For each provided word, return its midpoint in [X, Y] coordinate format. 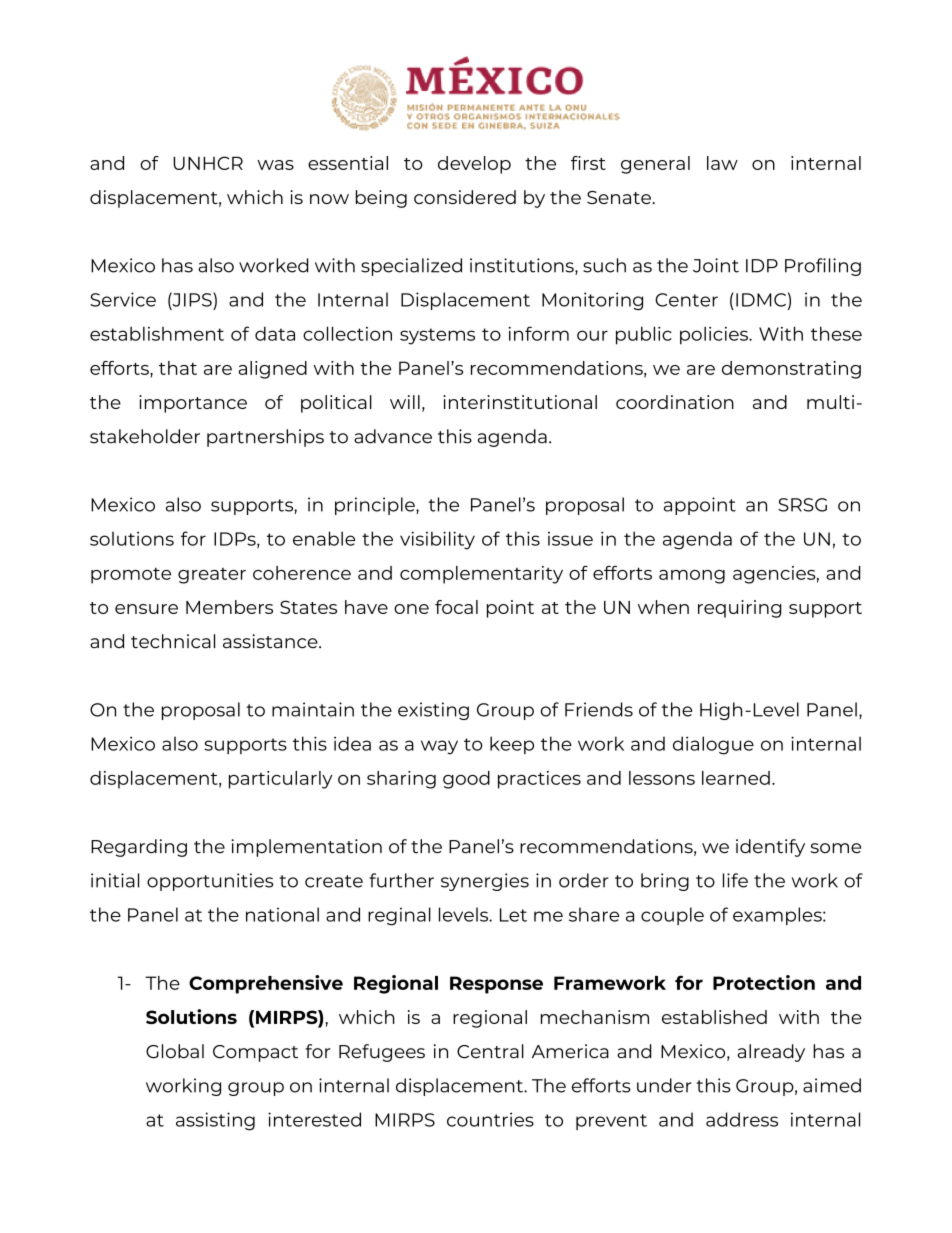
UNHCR [208, 163]
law [722, 163]
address [742, 1119]
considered [465, 197]
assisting [215, 1121]
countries [490, 1119]
